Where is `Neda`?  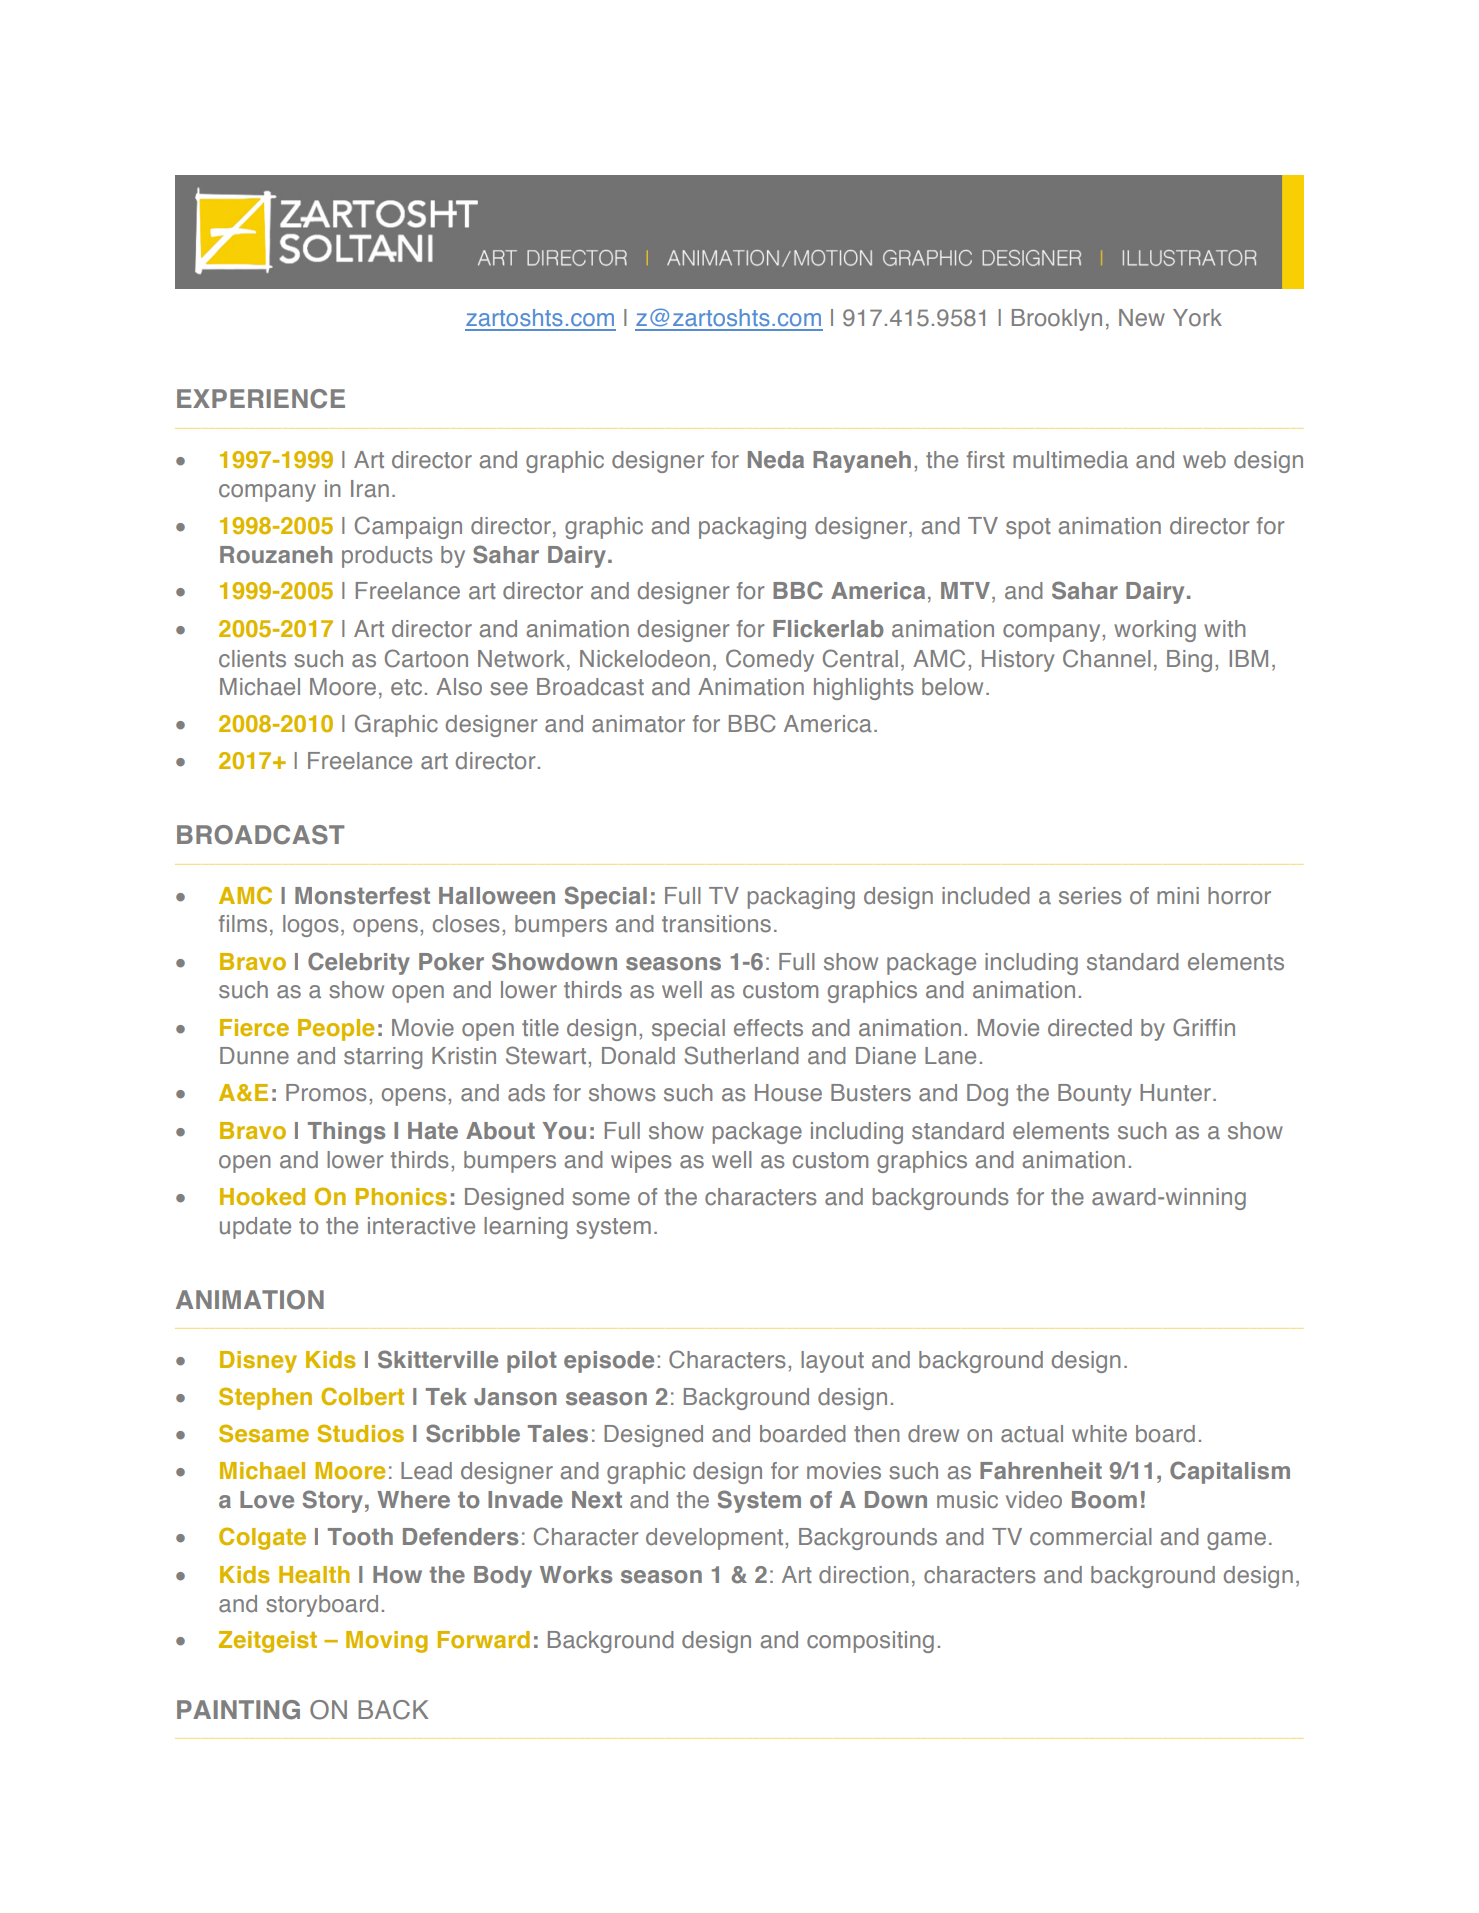
Neda is located at coordinates (776, 459).
